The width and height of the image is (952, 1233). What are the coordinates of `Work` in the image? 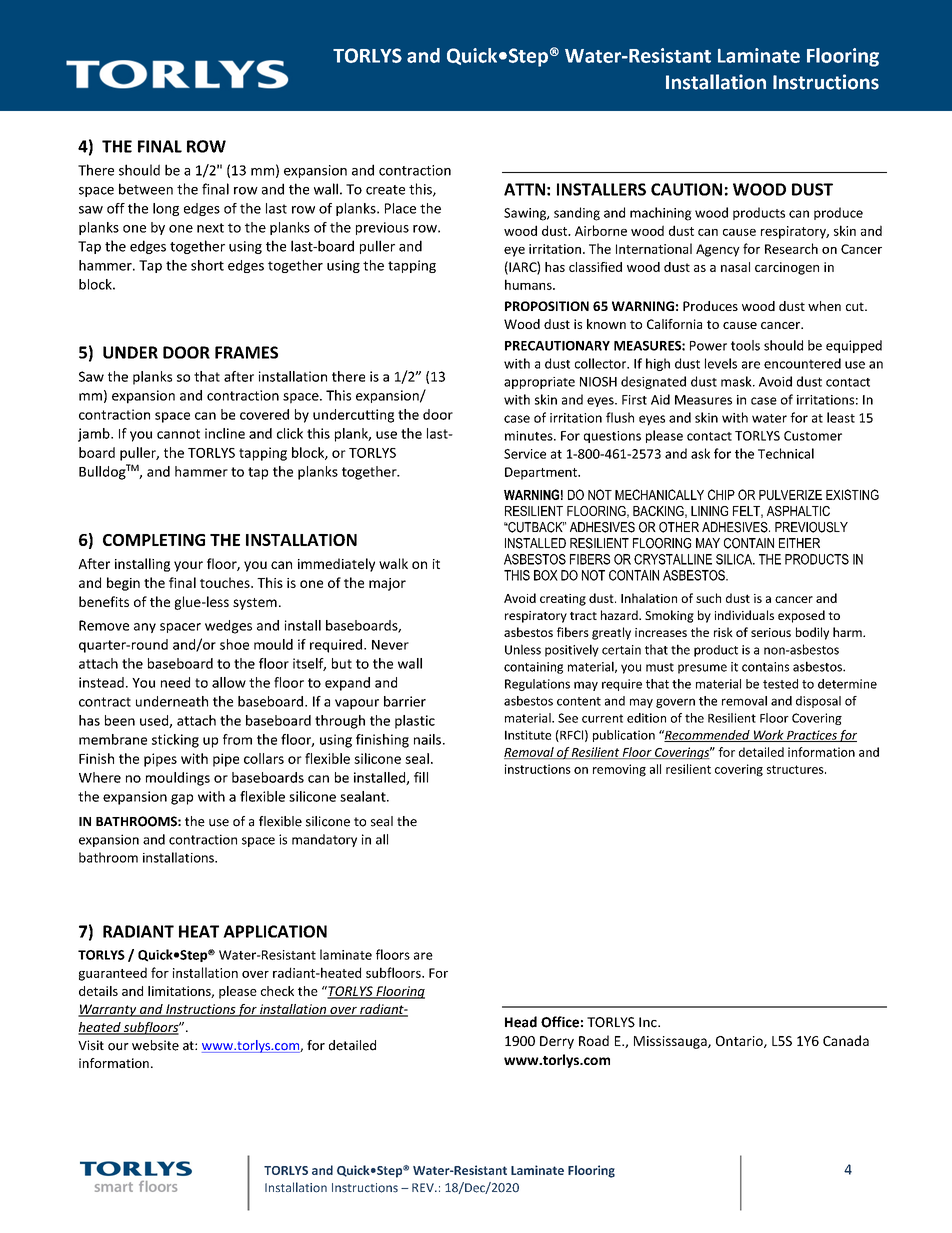 It's located at (769, 736).
